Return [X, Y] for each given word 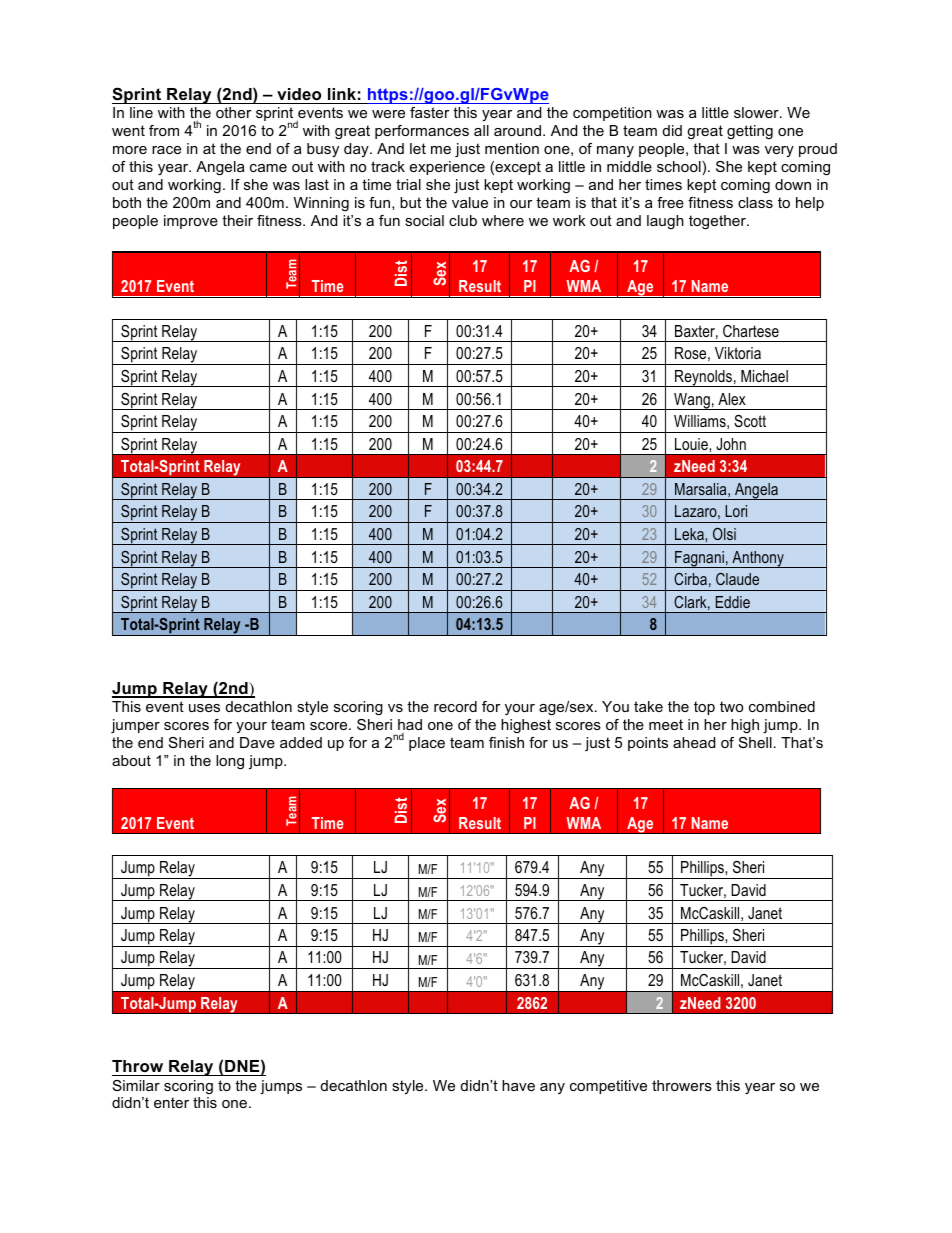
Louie [692, 444]
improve [191, 222]
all [481, 130]
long [230, 762]
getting [750, 132]
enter [171, 1102]
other [233, 112]
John [731, 444]
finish [506, 742]
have [518, 1085]
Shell [755, 742]
